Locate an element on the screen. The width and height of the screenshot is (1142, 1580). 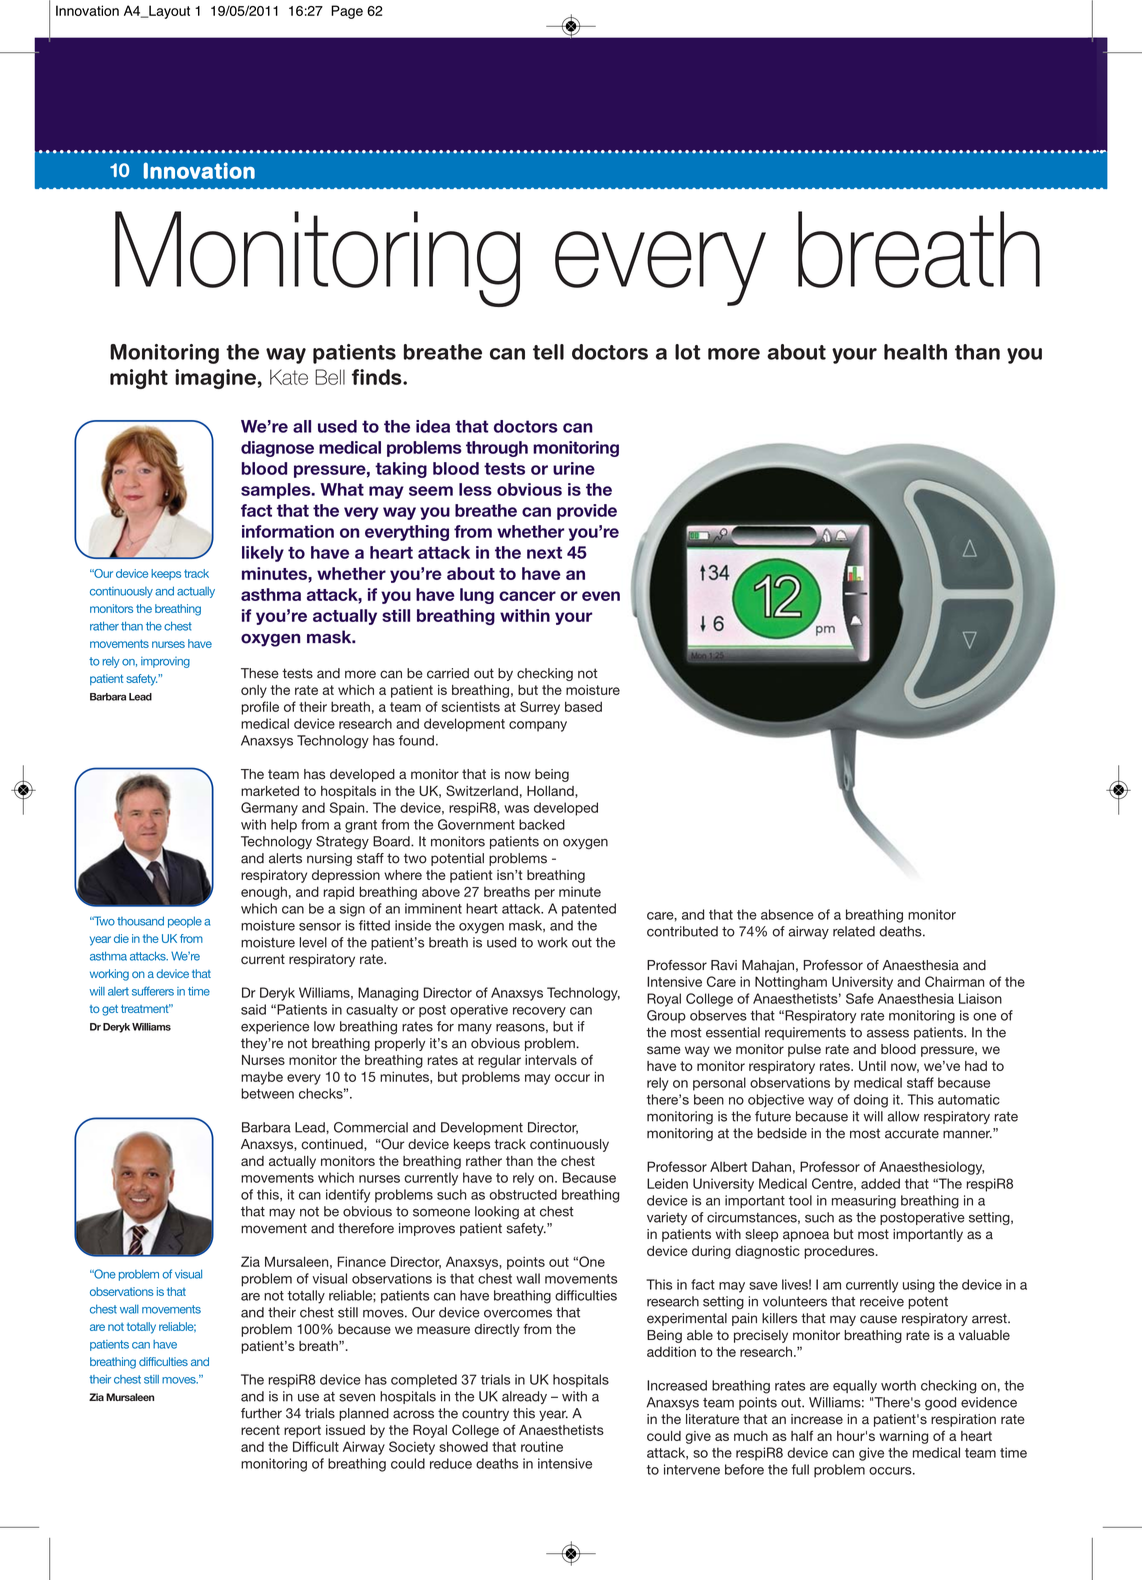
maybe is located at coordinates (262, 1078).
